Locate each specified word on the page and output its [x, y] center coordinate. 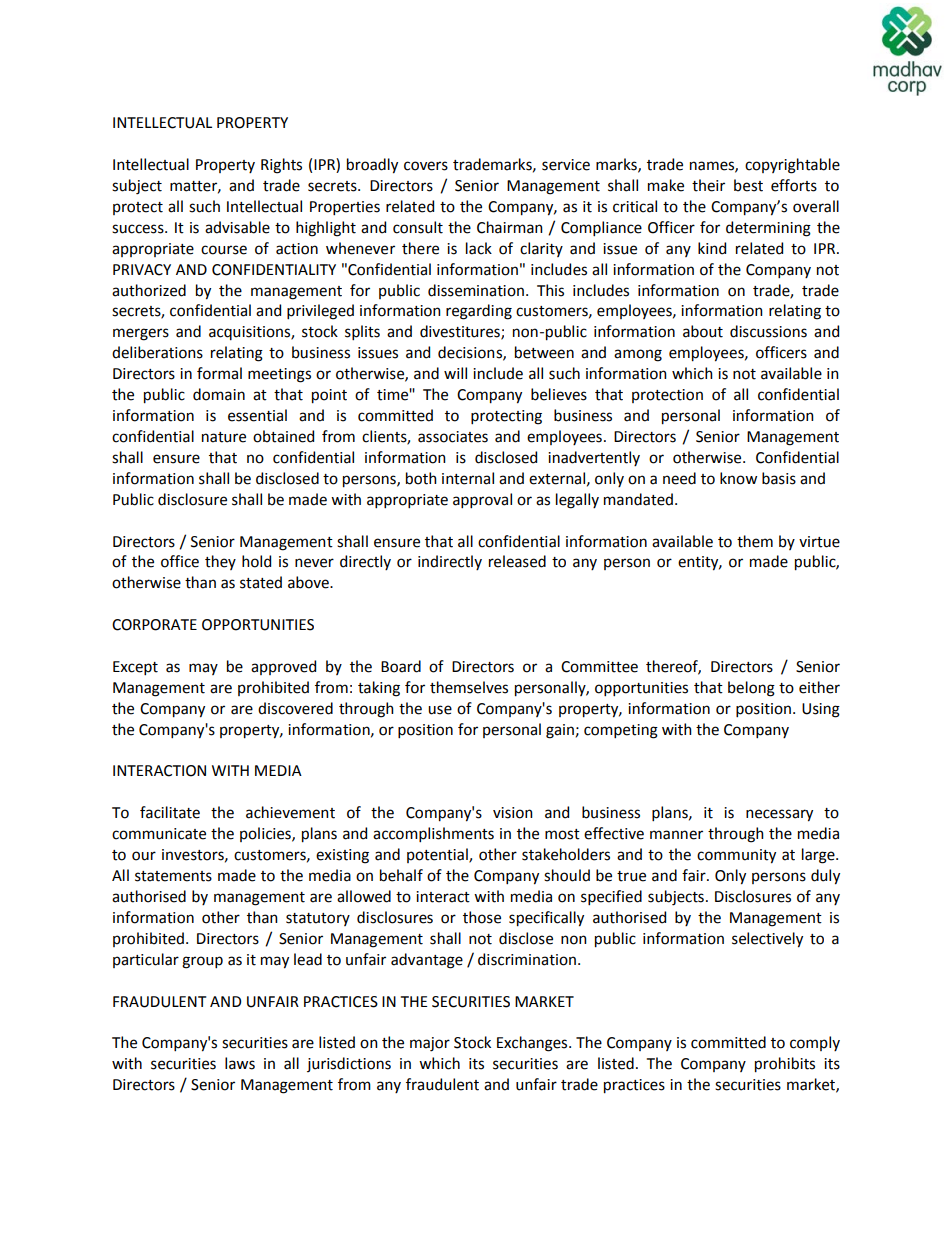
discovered [295, 708]
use [440, 710]
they [220, 562]
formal [219, 373]
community [736, 856]
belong [751, 689]
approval [482, 500]
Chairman [510, 227]
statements [173, 876]
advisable [237, 227]
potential [438, 855]
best [748, 185]
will [455, 373]
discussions [768, 331]
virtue [819, 542]
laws [240, 1063]
